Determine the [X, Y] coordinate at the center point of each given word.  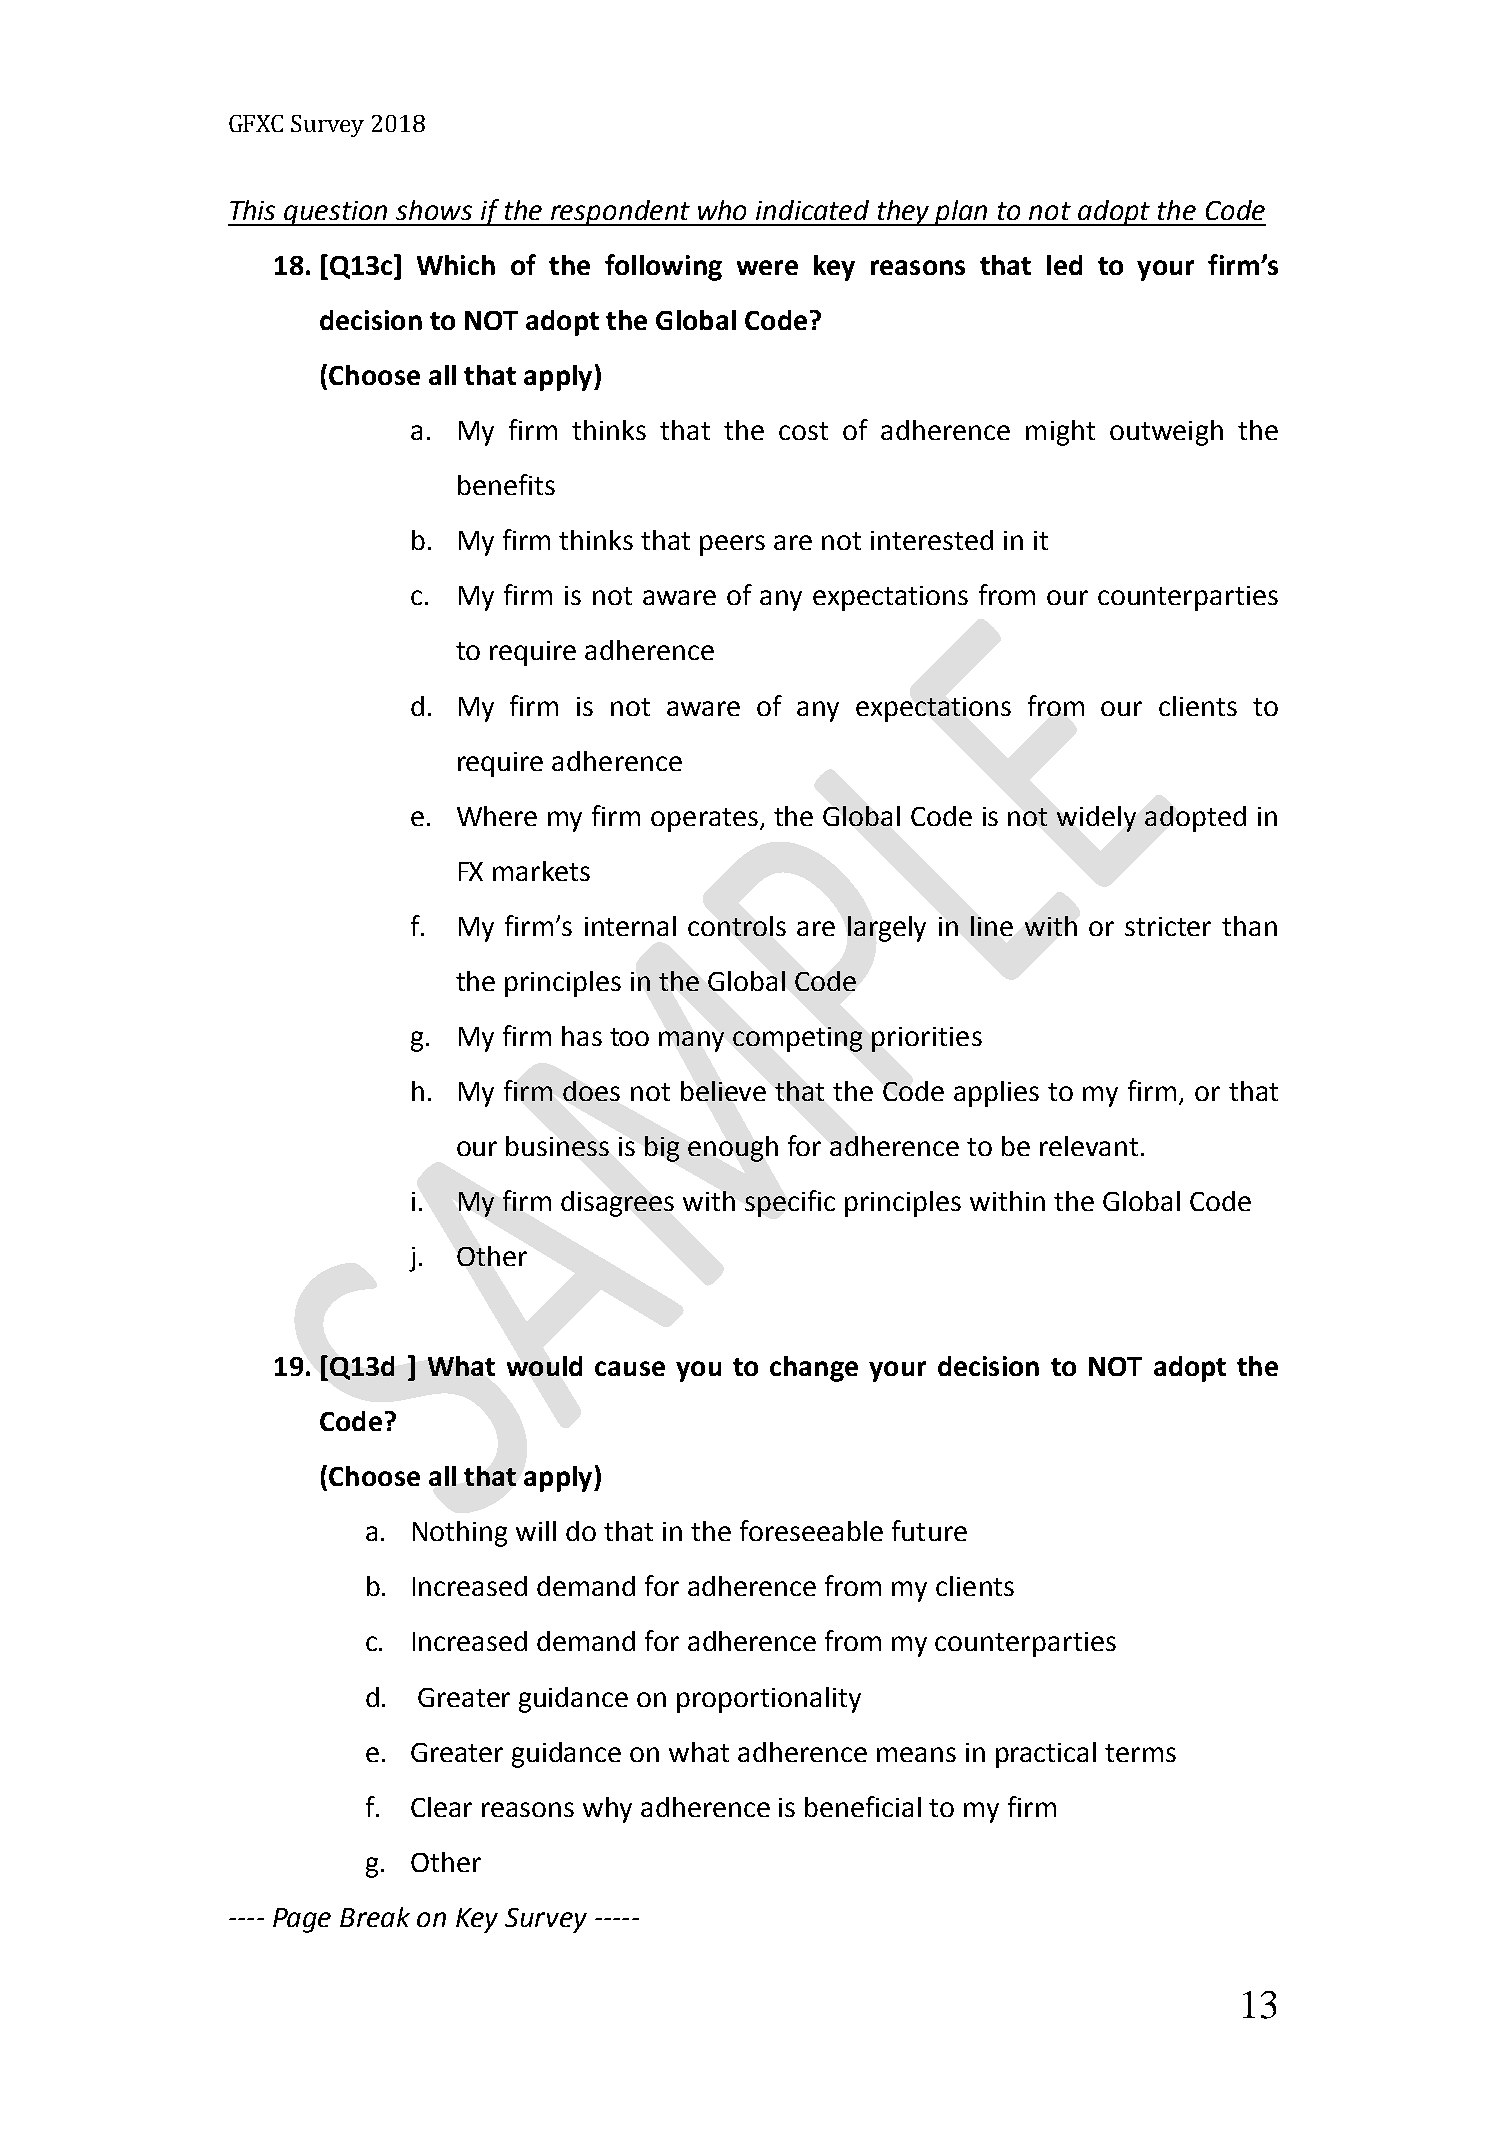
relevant [1089, 1146]
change [814, 1369]
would [544, 1366]
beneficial [863, 1806]
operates [704, 820]
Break [375, 1917]
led [1064, 265]
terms [1140, 1753]
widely [1096, 819]
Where [497, 816]
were [767, 267]
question [336, 213]
